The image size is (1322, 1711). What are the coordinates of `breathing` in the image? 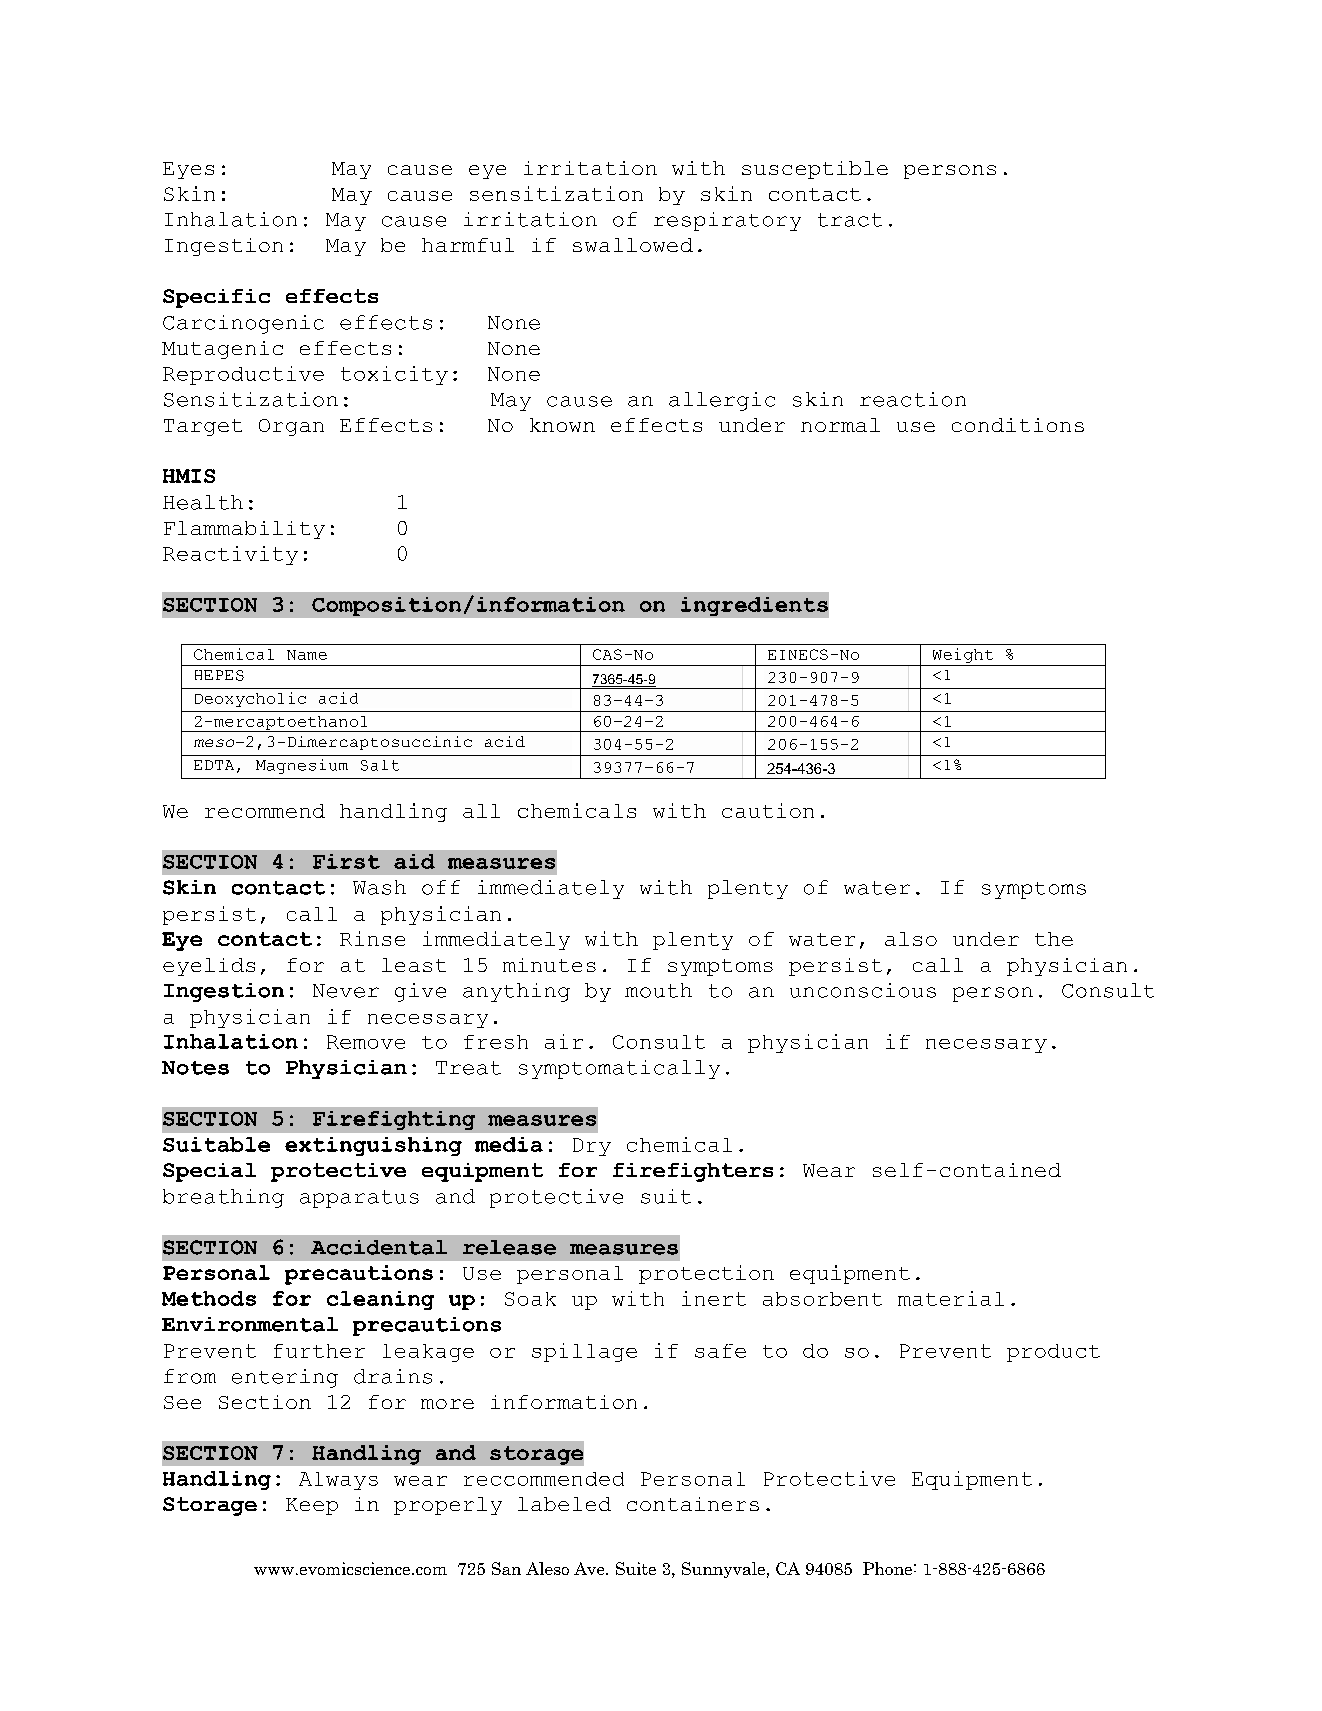 It's located at (223, 1198).
